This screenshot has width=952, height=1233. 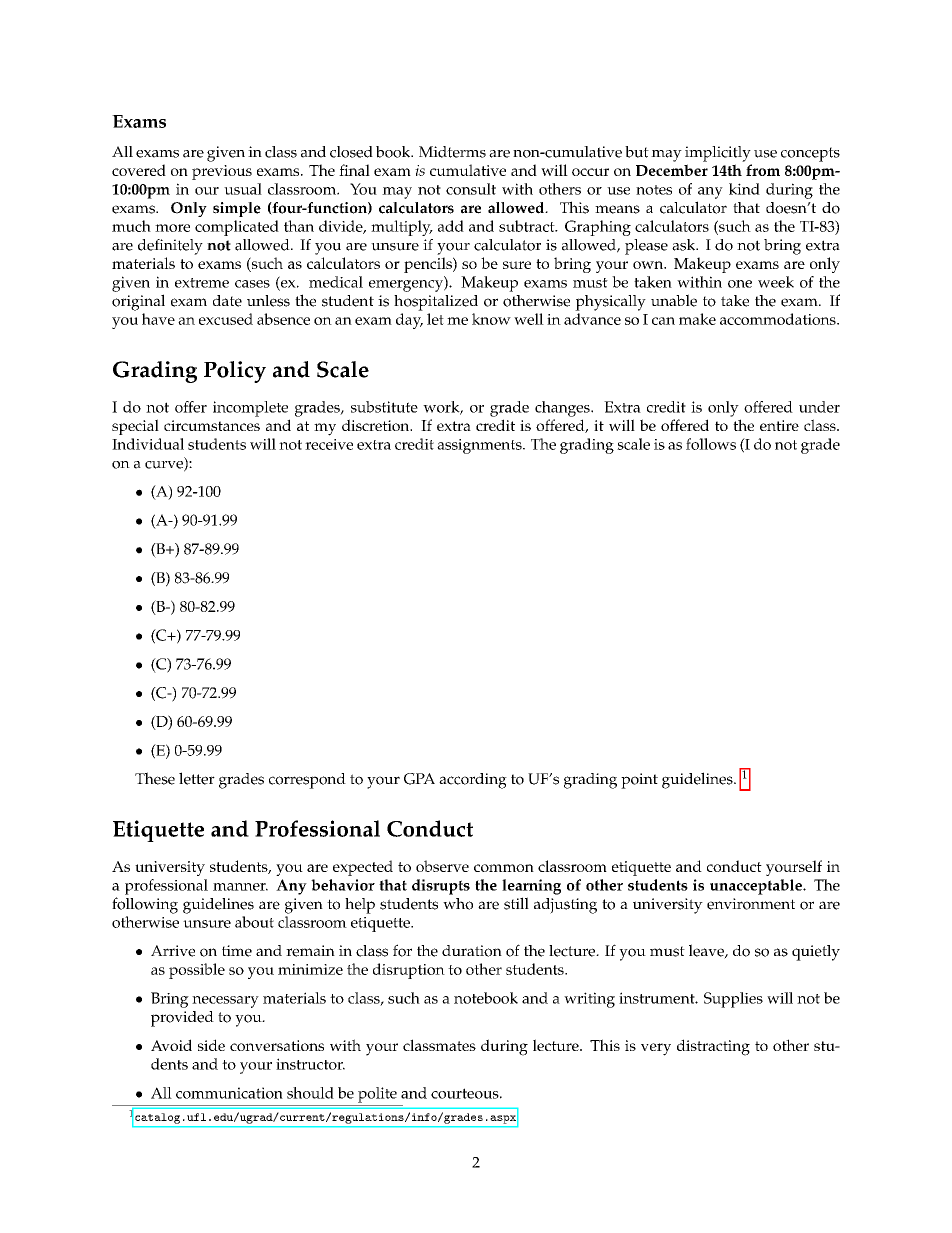 What do you see at coordinates (211, 1045) in the screenshot?
I see `side` at bounding box center [211, 1045].
